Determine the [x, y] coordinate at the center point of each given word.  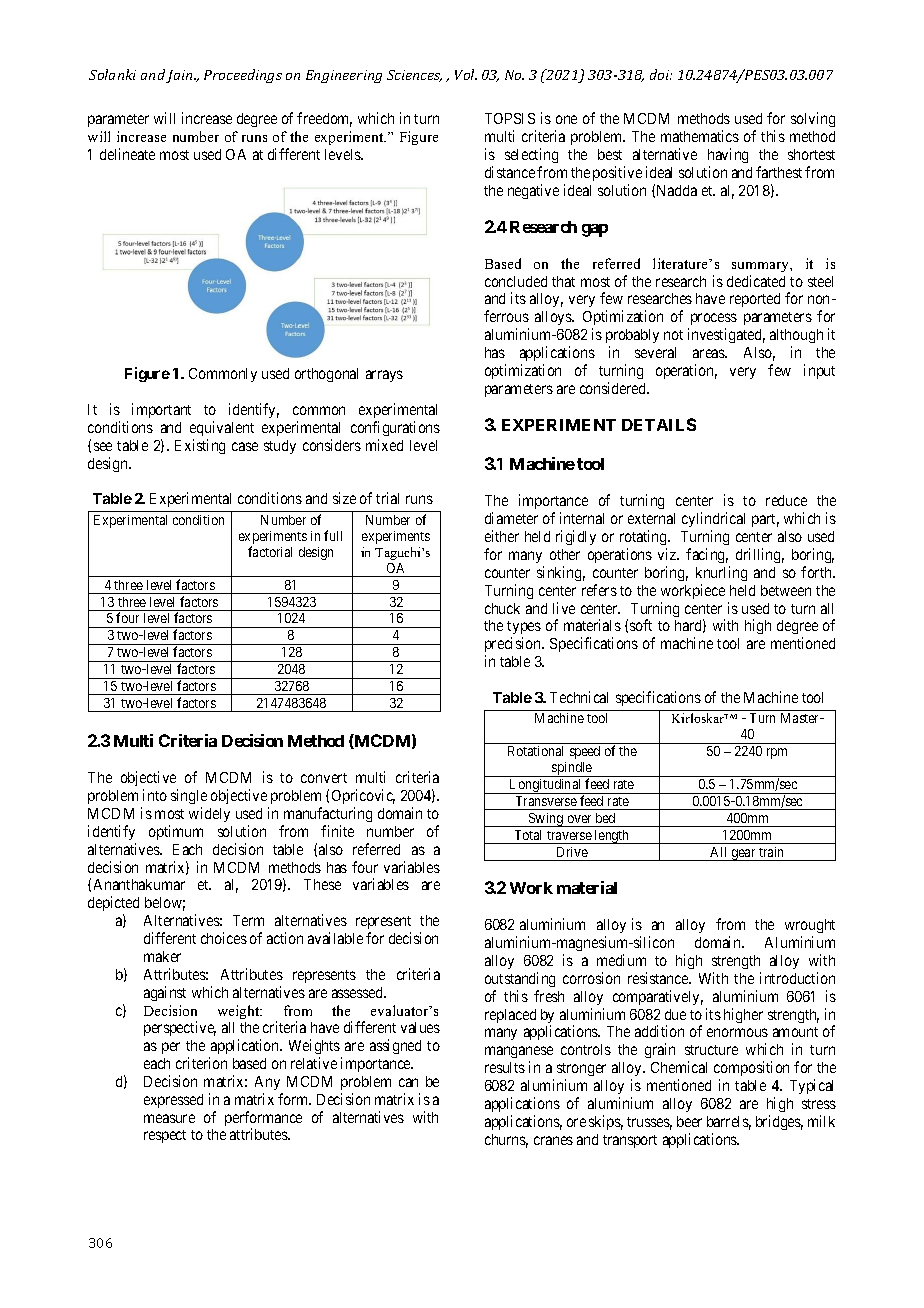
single [189, 796]
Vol [466, 74]
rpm [777, 753]
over [579, 819]
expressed [173, 1101]
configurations [395, 428]
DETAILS [659, 424]
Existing [200, 446]
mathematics [700, 136]
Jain [181, 76]
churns [506, 1141]
